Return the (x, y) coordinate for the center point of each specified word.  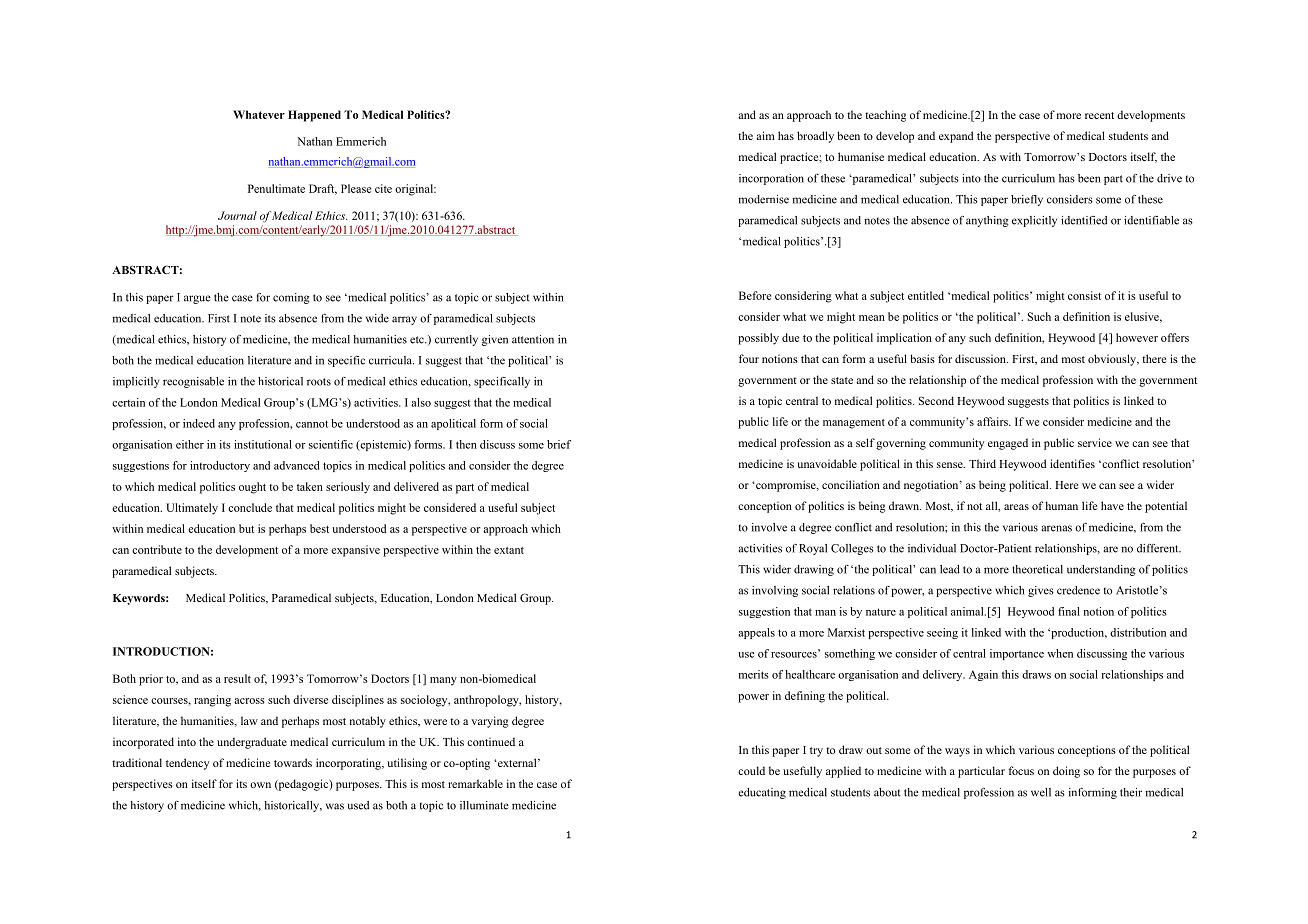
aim (765, 135)
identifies (1072, 463)
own (260, 785)
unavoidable (827, 463)
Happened (314, 116)
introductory (220, 466)
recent (1099, 115)
